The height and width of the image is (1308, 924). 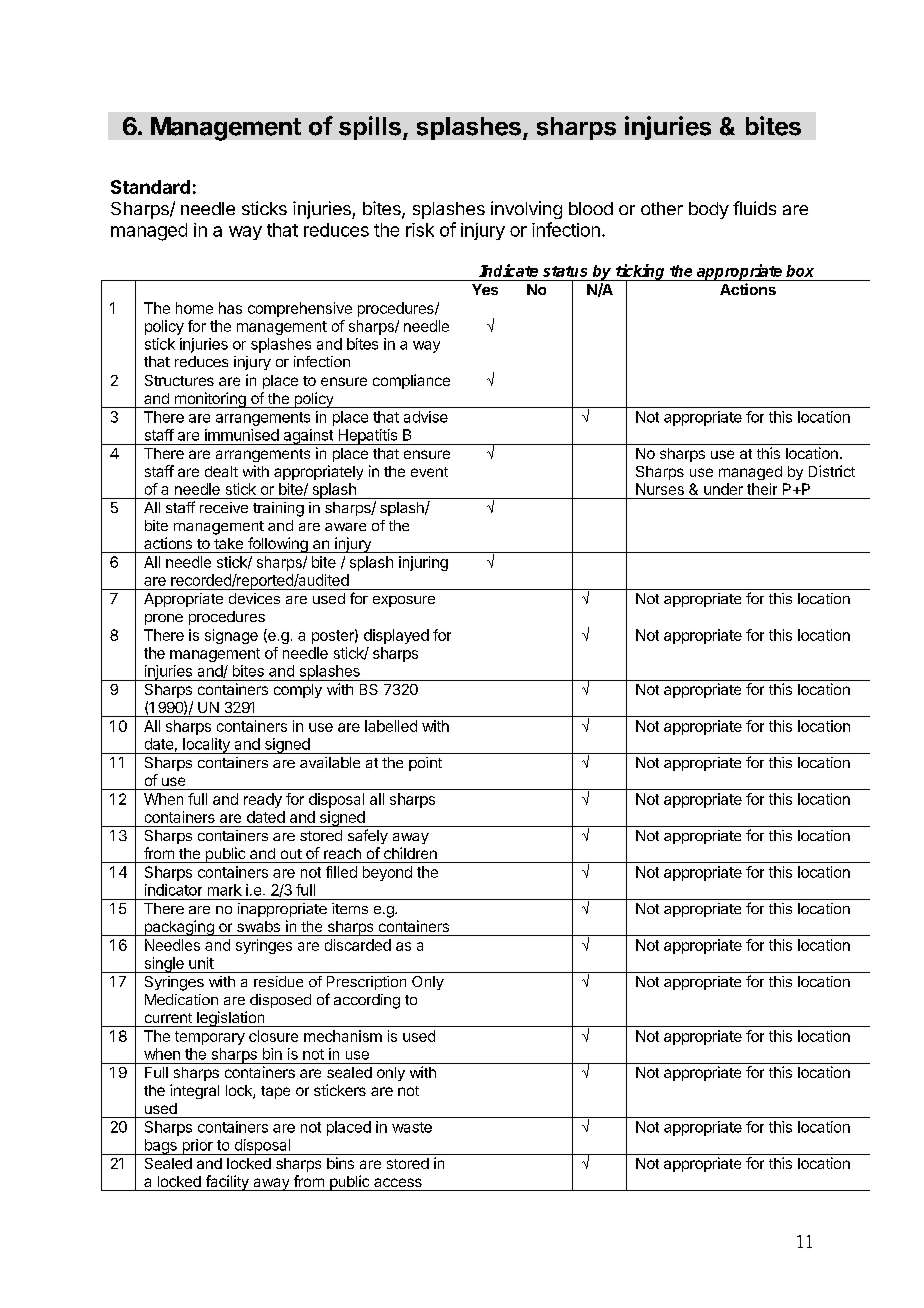 I want to click on involving, so click(x=526, y=210).
